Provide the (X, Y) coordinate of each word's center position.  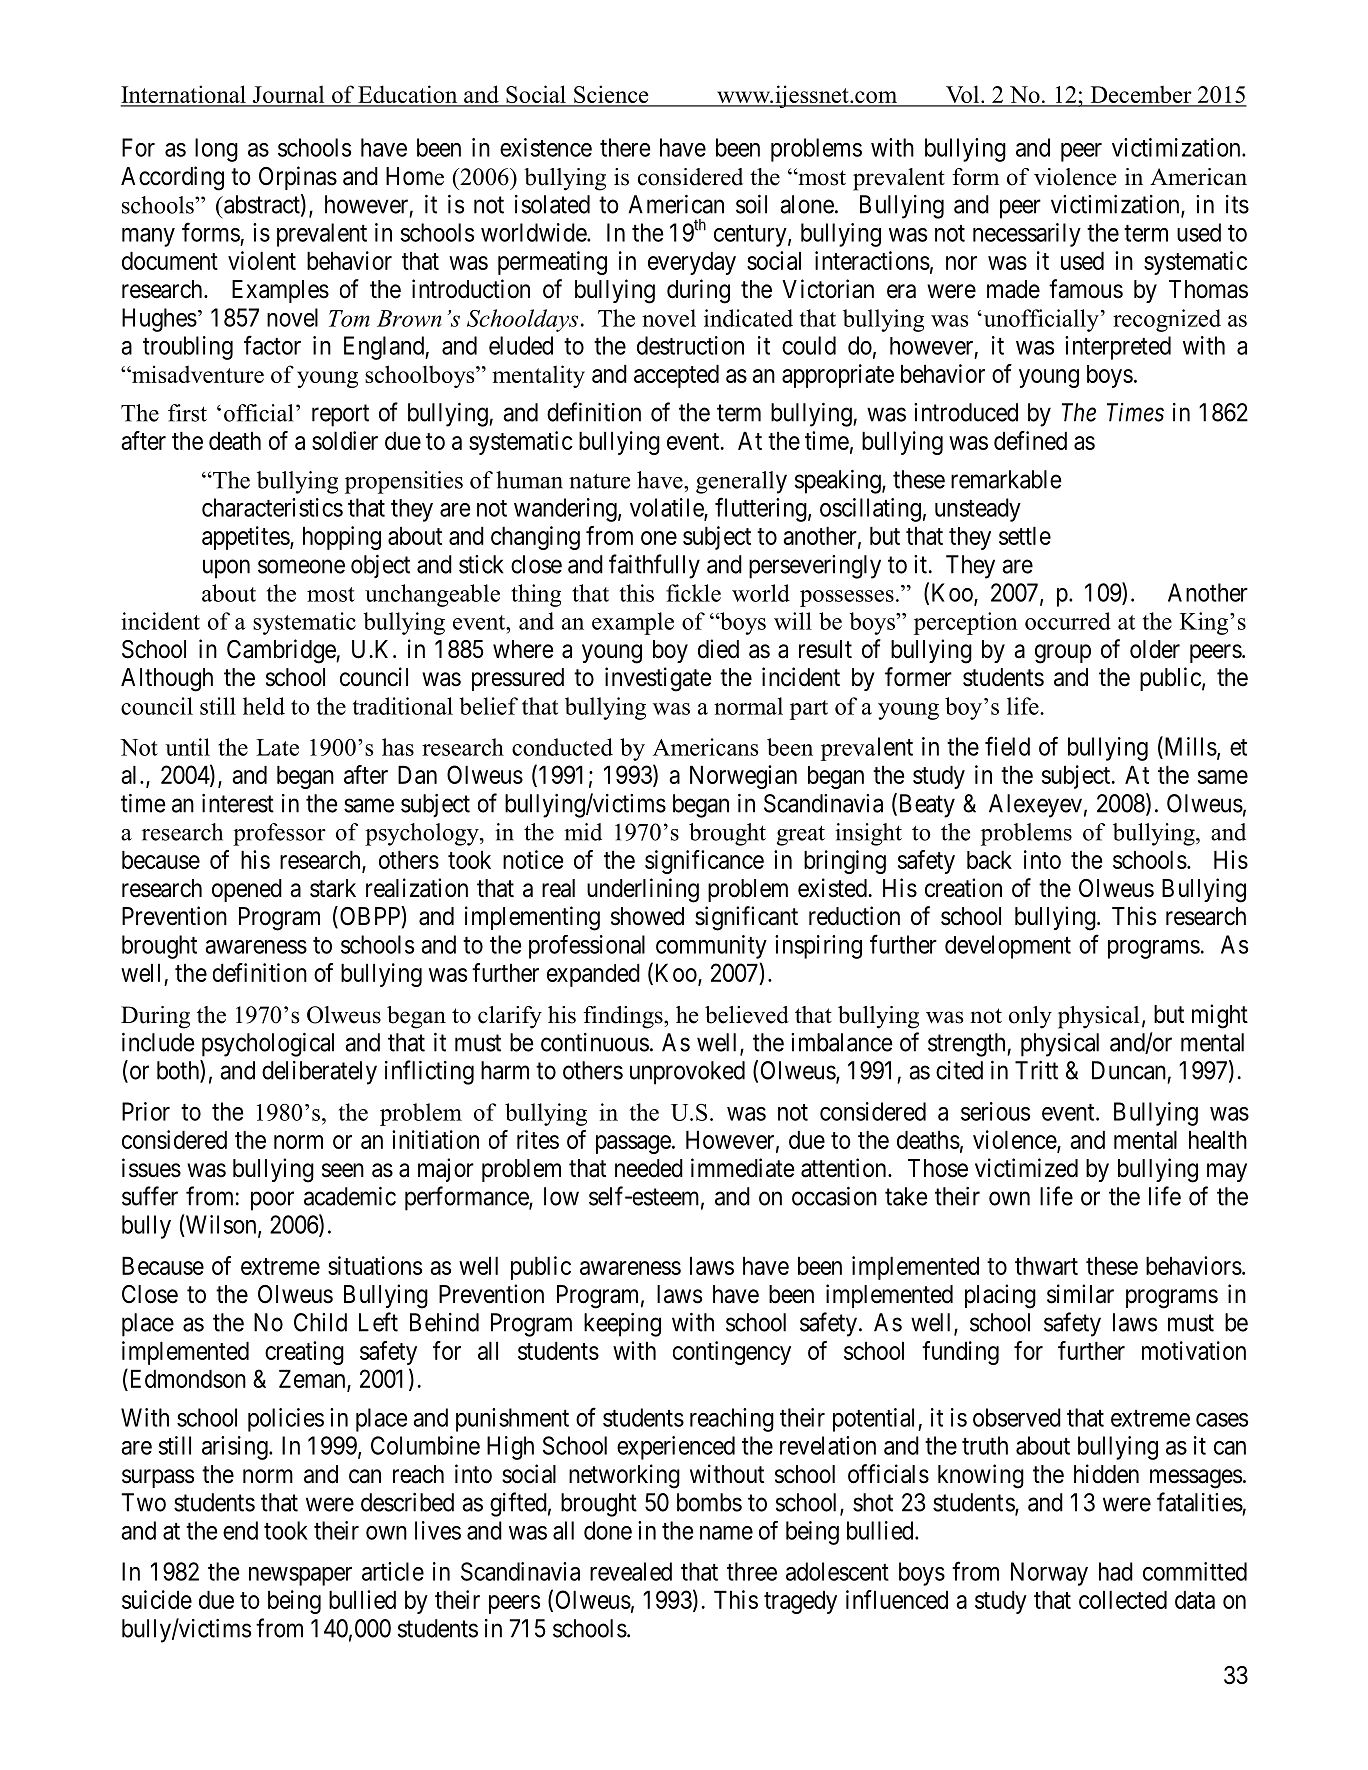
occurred (1068, 621)
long (216, 150)
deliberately (319, 1073)
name (726, 1533)
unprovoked (687, 1073)
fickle (693, 593)
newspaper (300, 1576)
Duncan (1129, 1070)
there (625, 147)
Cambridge (282, 651)
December (1141, 95)
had (1116, 1571)
